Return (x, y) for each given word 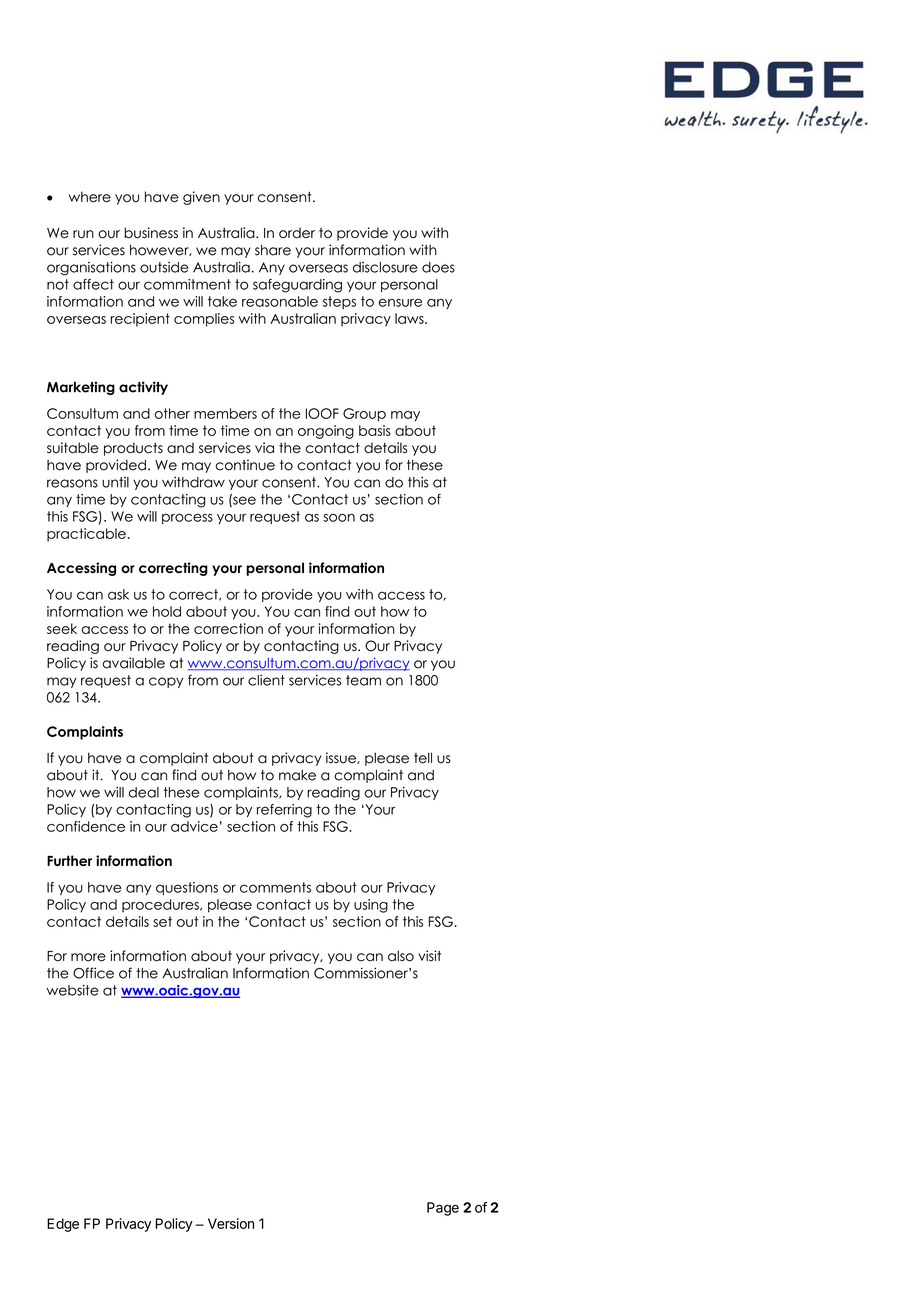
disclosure (385, 267)
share (273, 250)
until (115, 482)
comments (275, 887)
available (133, 663)
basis (375, 430)
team (363, 680)
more (88, 957)
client (266, 680)
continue (245, 465)
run (83, 234)
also (401, 956)
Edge (63, 1225)
